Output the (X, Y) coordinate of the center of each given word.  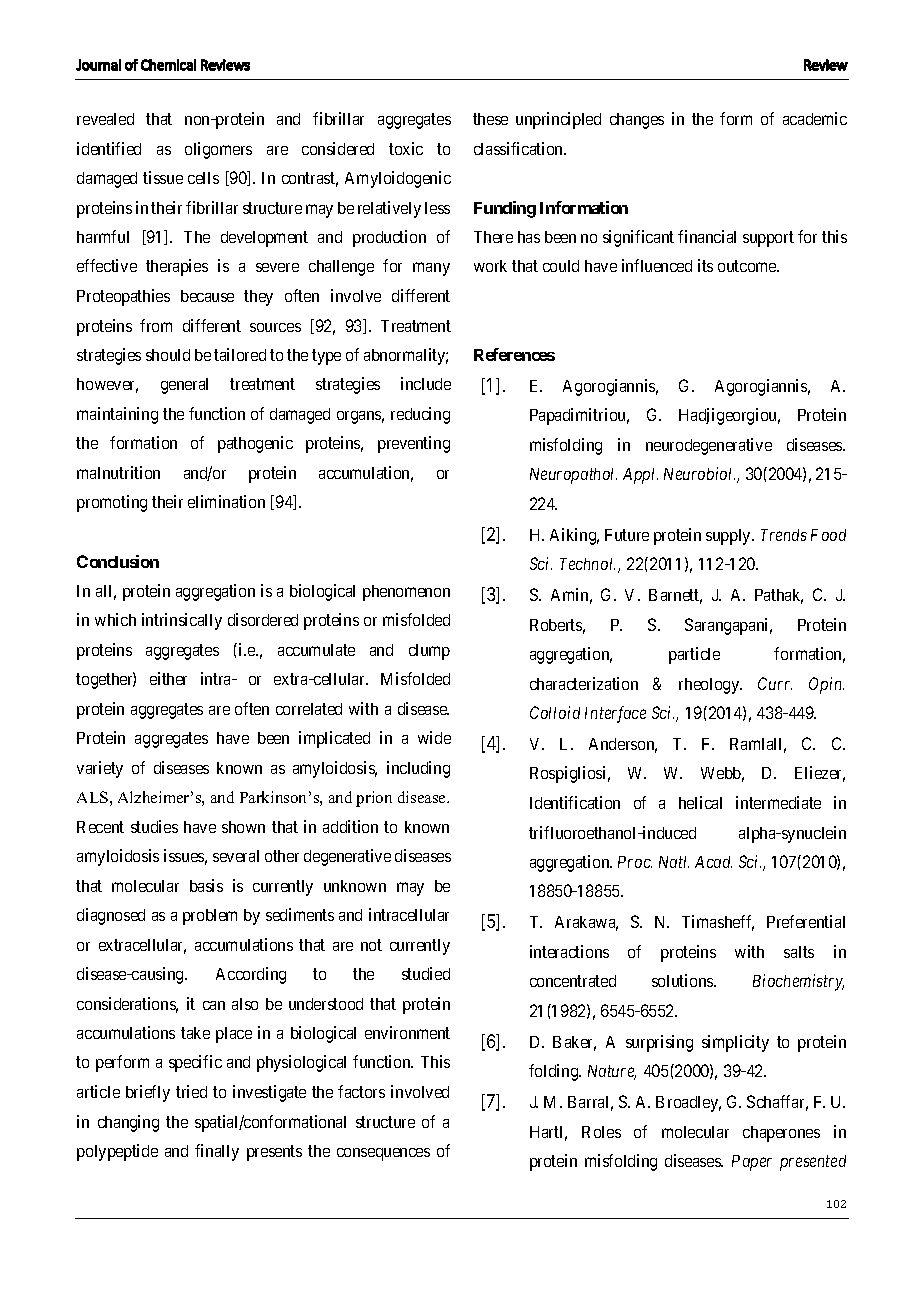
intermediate (778, 802)
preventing (414, 444)
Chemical (168, 65)
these (490, 119)
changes (637, 121)
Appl (640, 476)
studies (154, 826)
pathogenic (255, 444)
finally (217, 1152)
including (418, 769)
